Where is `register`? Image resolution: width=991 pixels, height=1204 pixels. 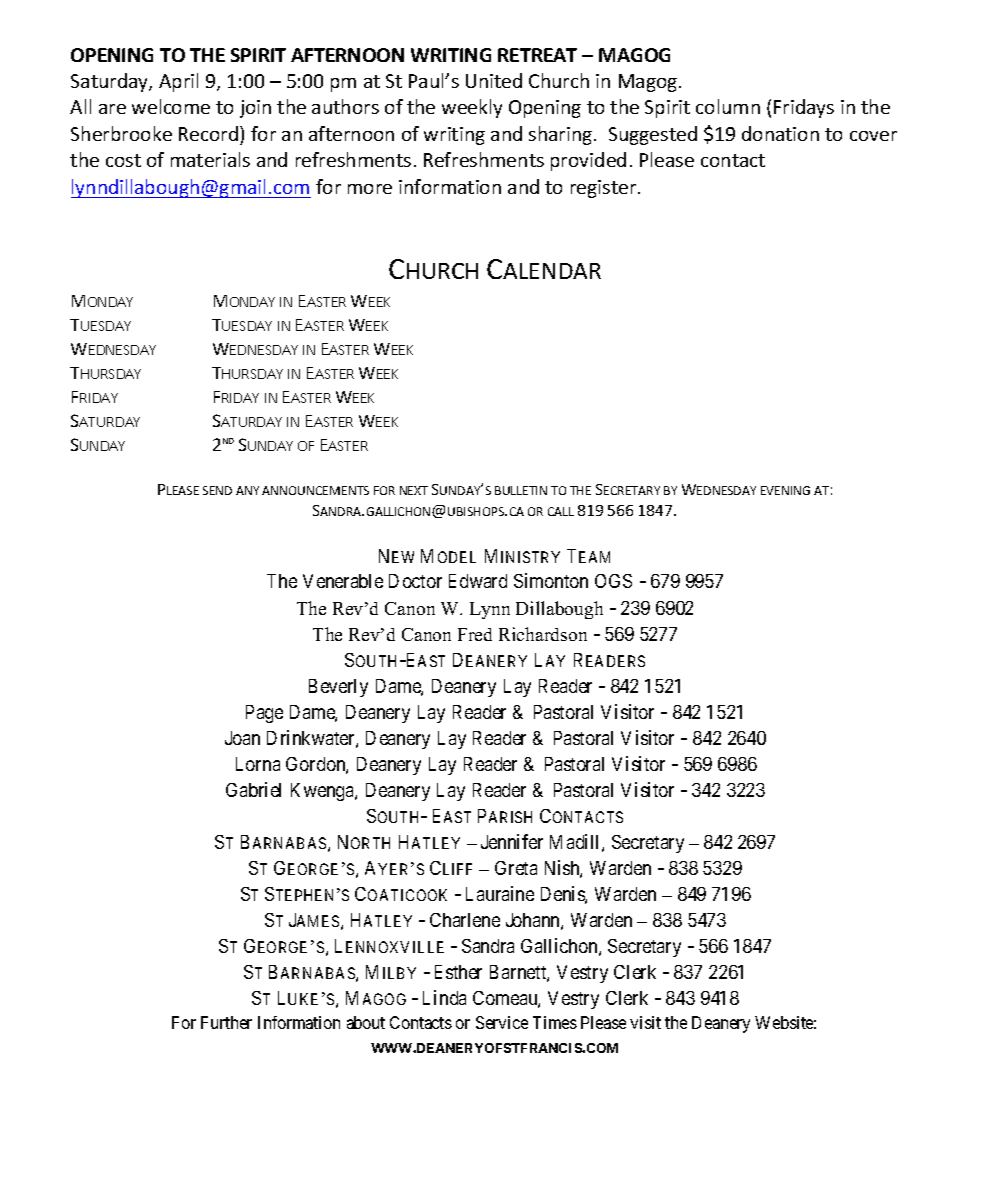
register is located at coordinates (605, 189).
